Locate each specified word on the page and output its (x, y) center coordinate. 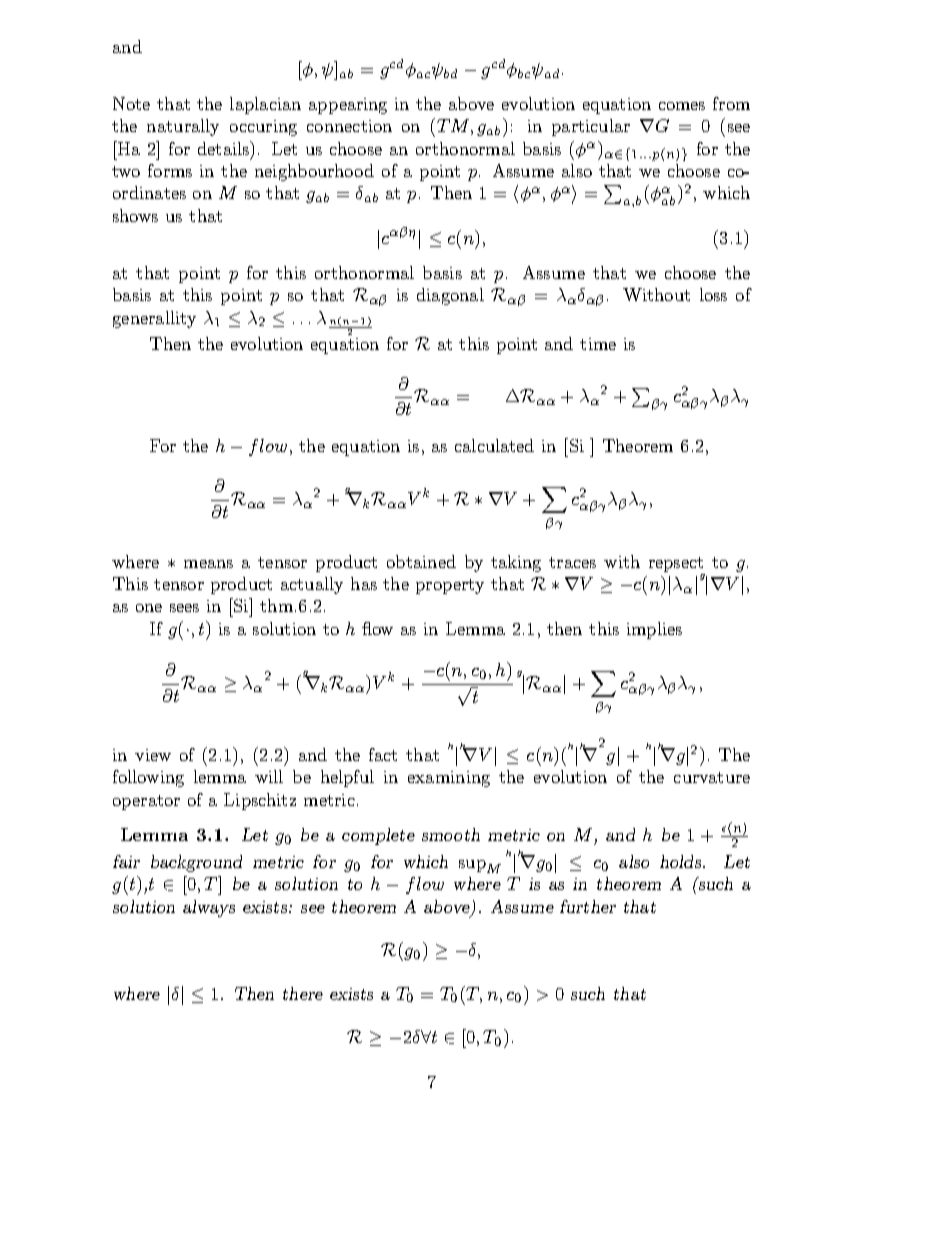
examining (449, 779)
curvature (712, 777)
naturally (183, 127)
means (208, 564)
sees (184, 608)
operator (146, 802)
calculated (494, 445)
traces (572, 562)
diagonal (450, 296)
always (209, 908)
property (450, 586)
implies (654, 630)
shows (135, 215)
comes (682, 106)
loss (713, 294)
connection (349, 126)
